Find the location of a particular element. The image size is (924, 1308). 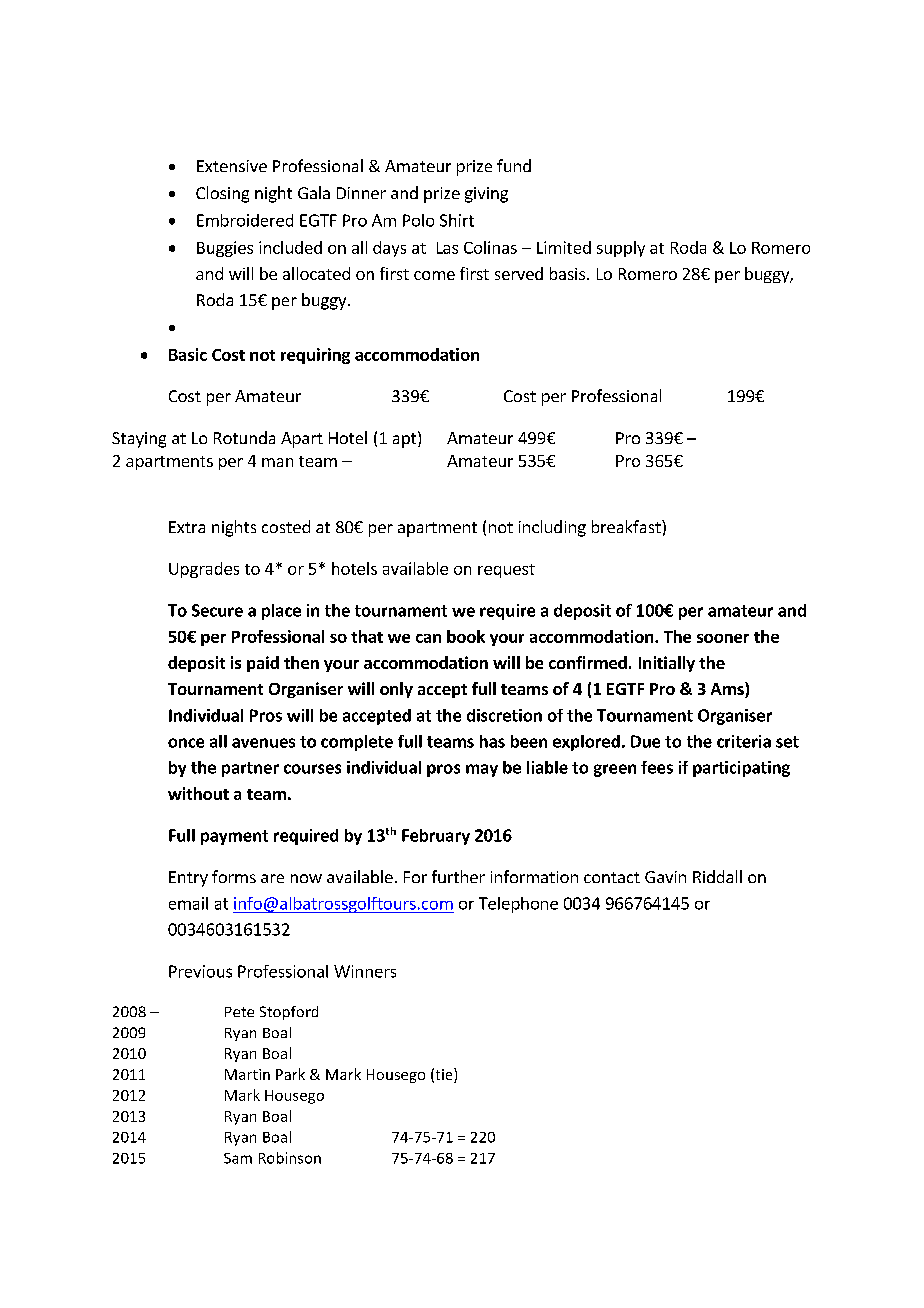

including is located at coordinates (552, 528).
